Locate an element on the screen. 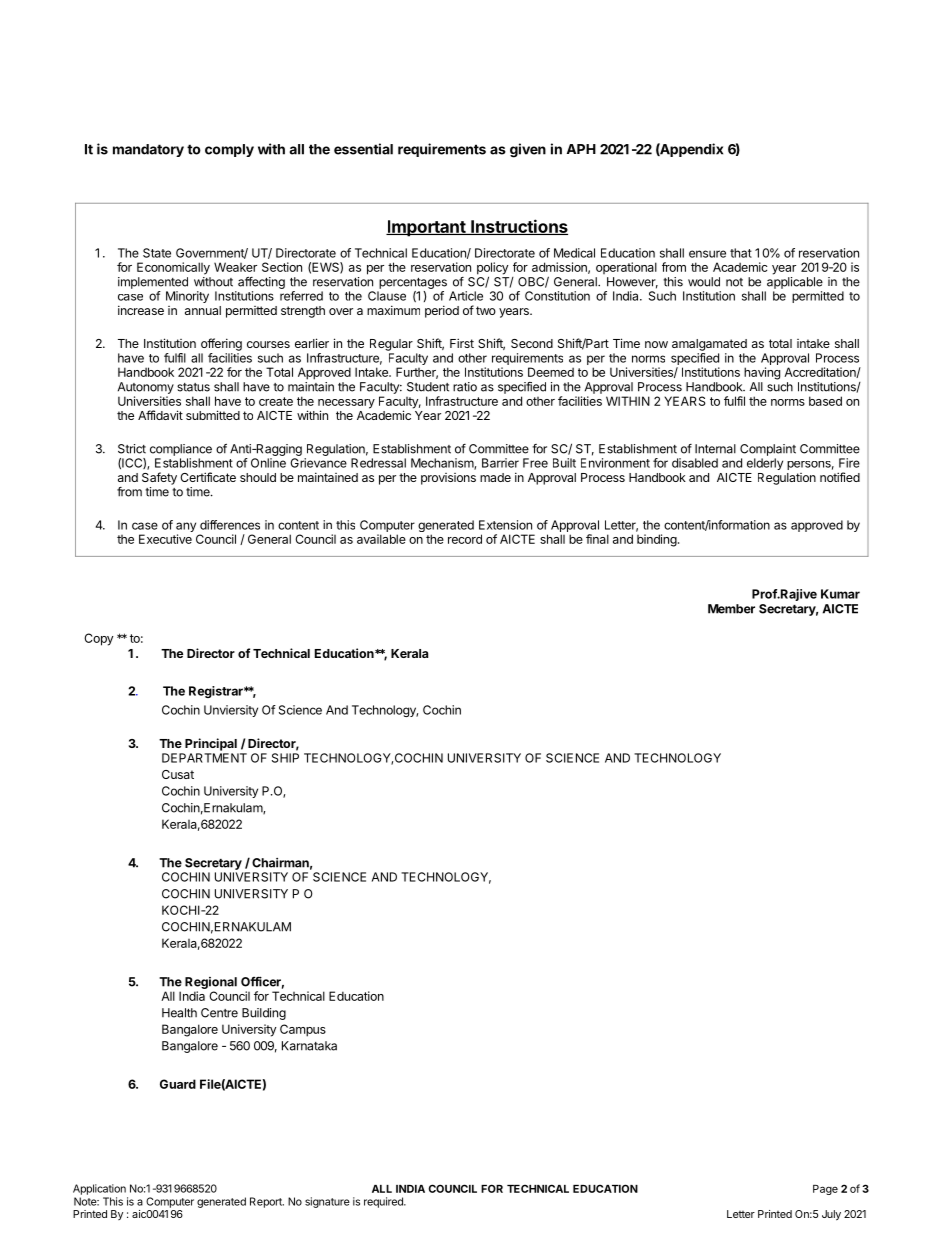  given is located at coordinates (528, 150).
